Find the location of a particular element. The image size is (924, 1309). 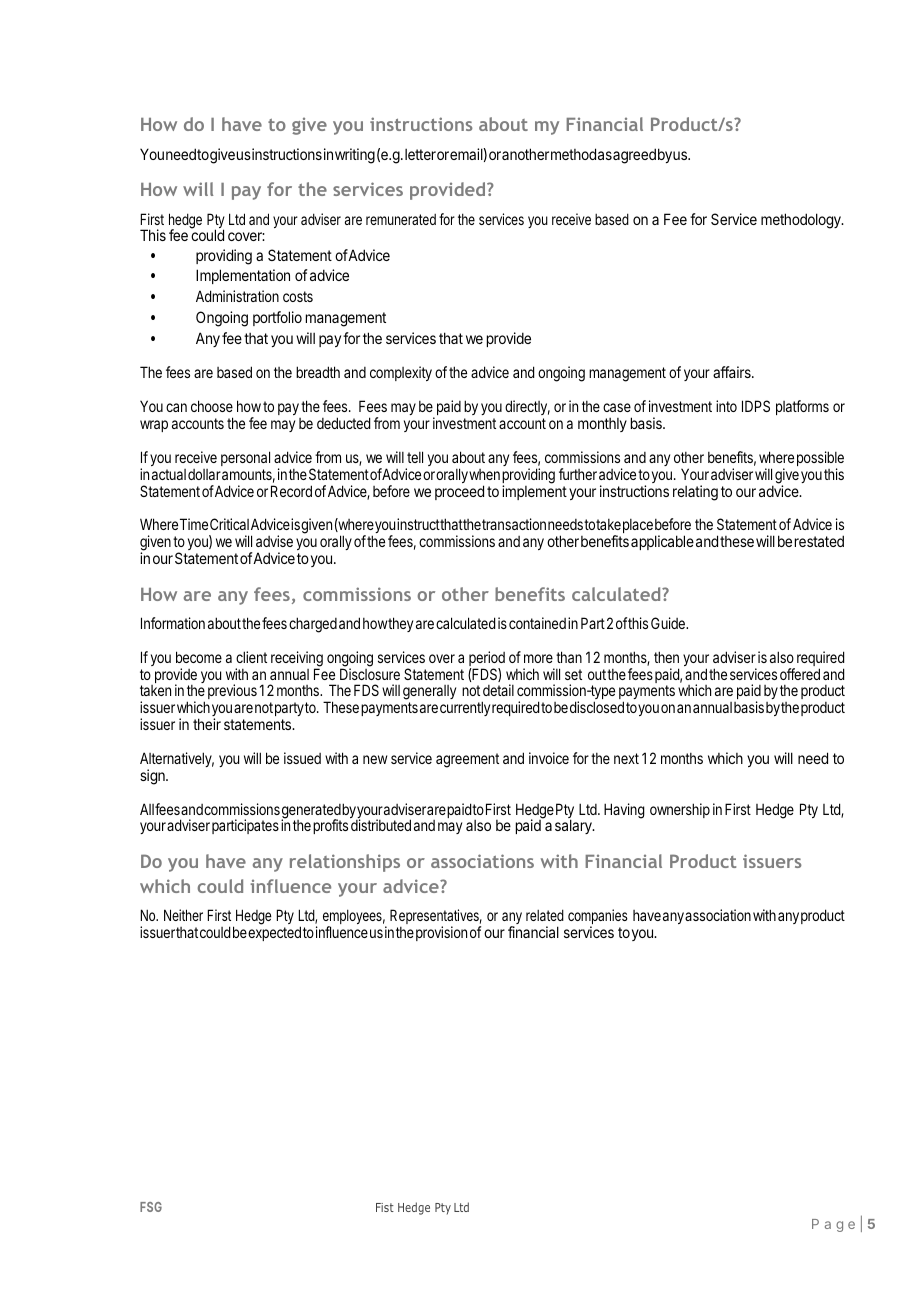

proceed is located at coordinates (459, 492).
